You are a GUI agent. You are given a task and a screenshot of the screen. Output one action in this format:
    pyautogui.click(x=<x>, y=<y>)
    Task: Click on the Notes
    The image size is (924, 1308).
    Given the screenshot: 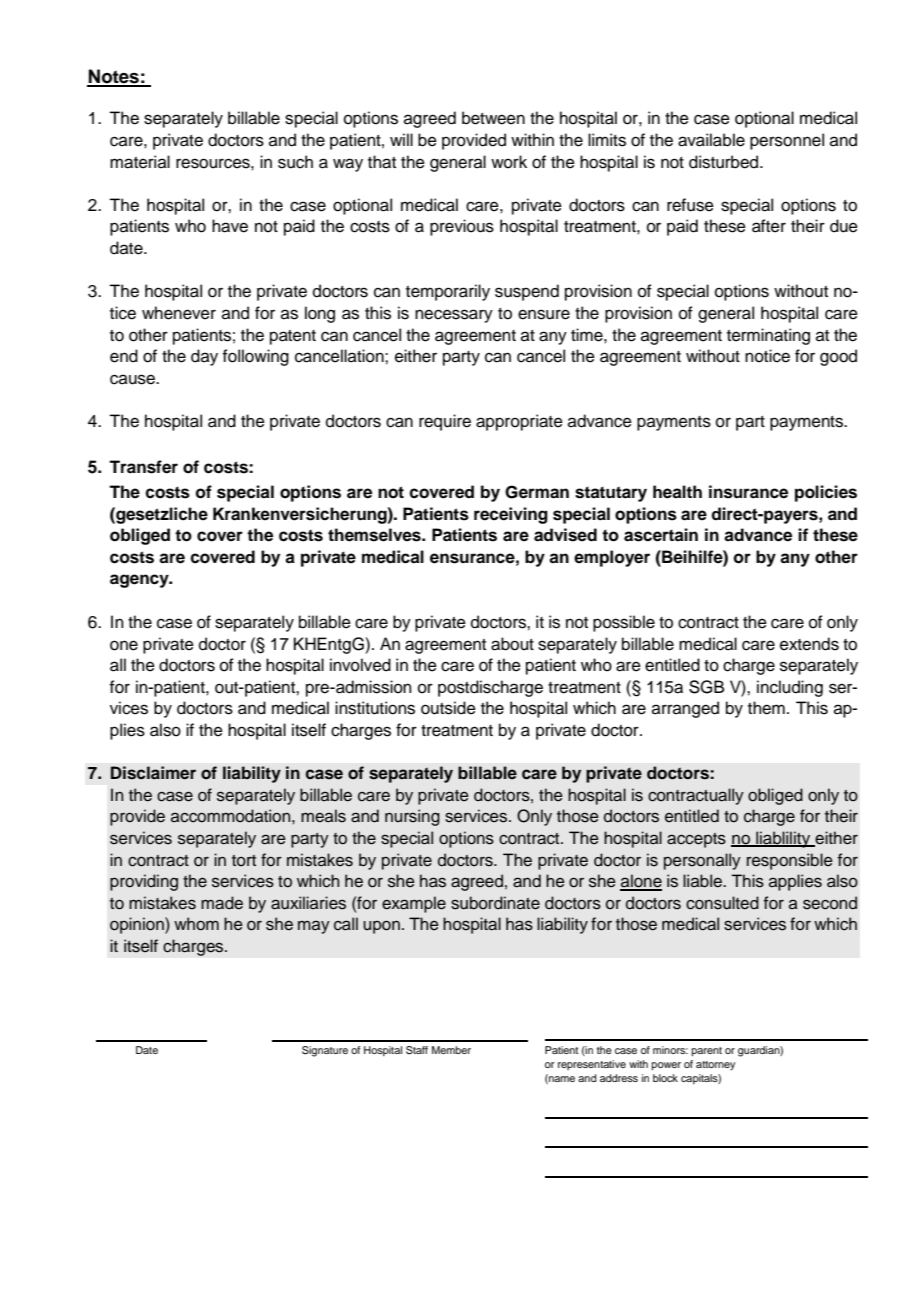 What is the action you would take?
    pyautogui.click(x=114, y=77)
